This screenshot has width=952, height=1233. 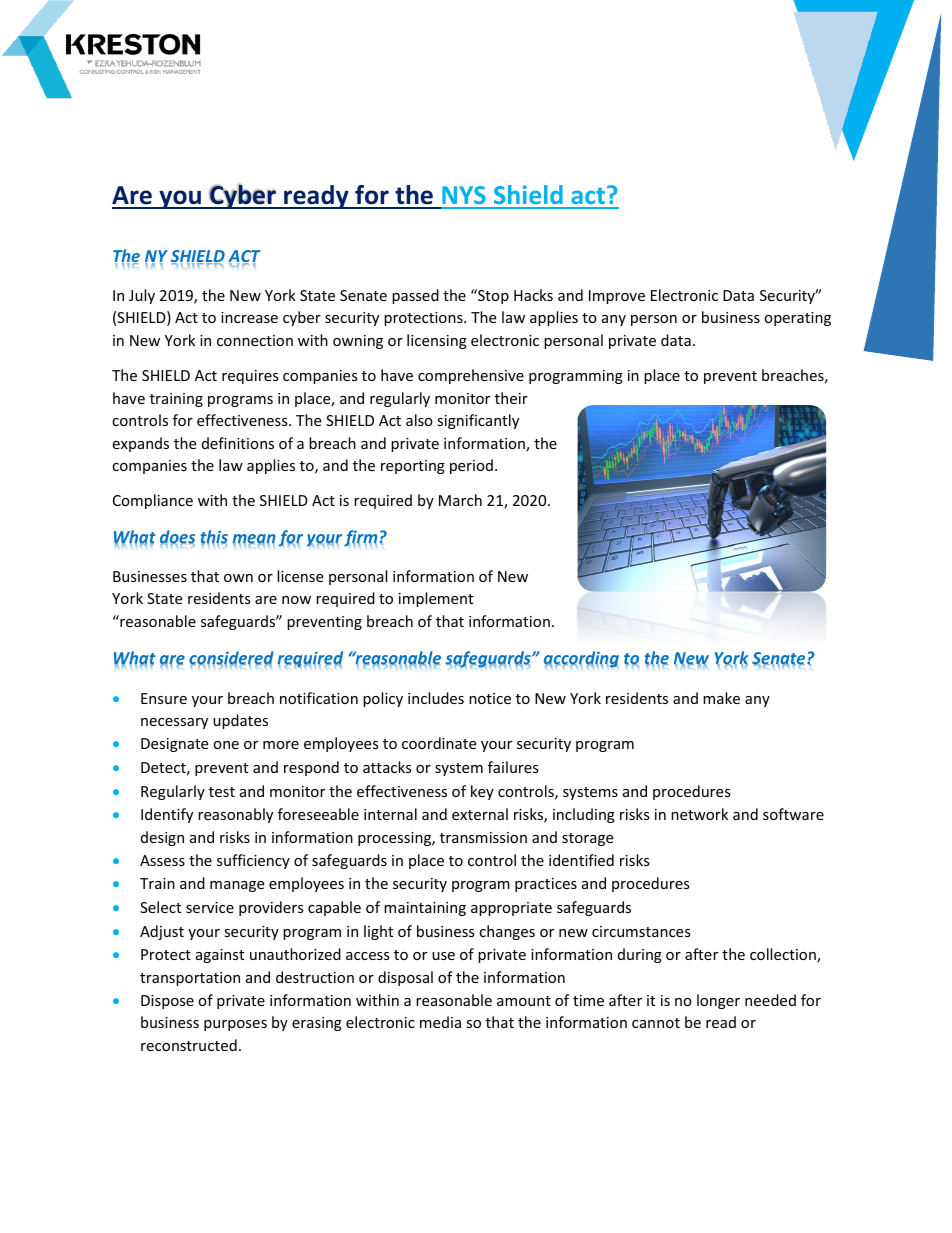 I want to click on Stop, so click(x=492, y=296).
